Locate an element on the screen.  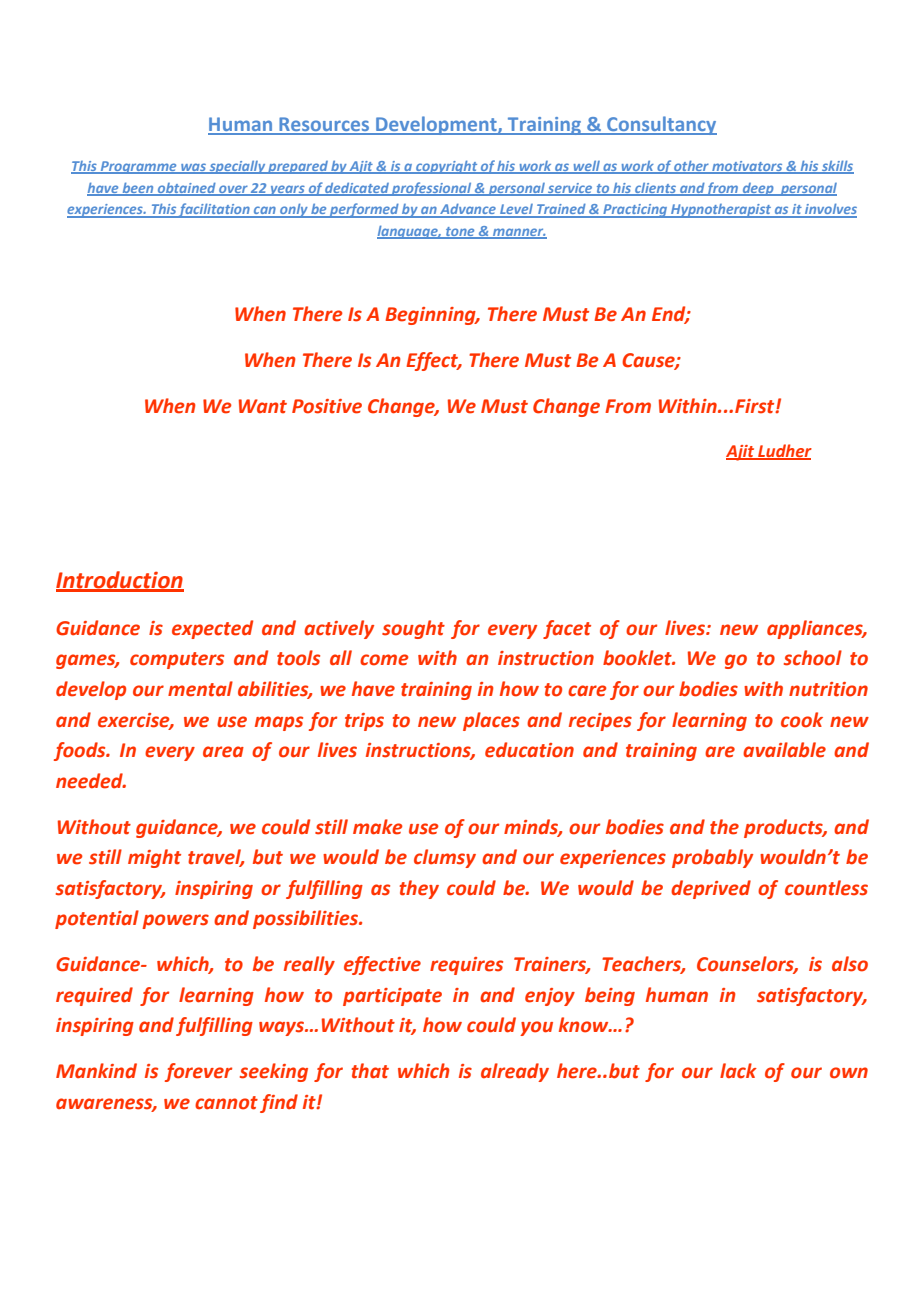
already is located at coordinates (515, 1072).
